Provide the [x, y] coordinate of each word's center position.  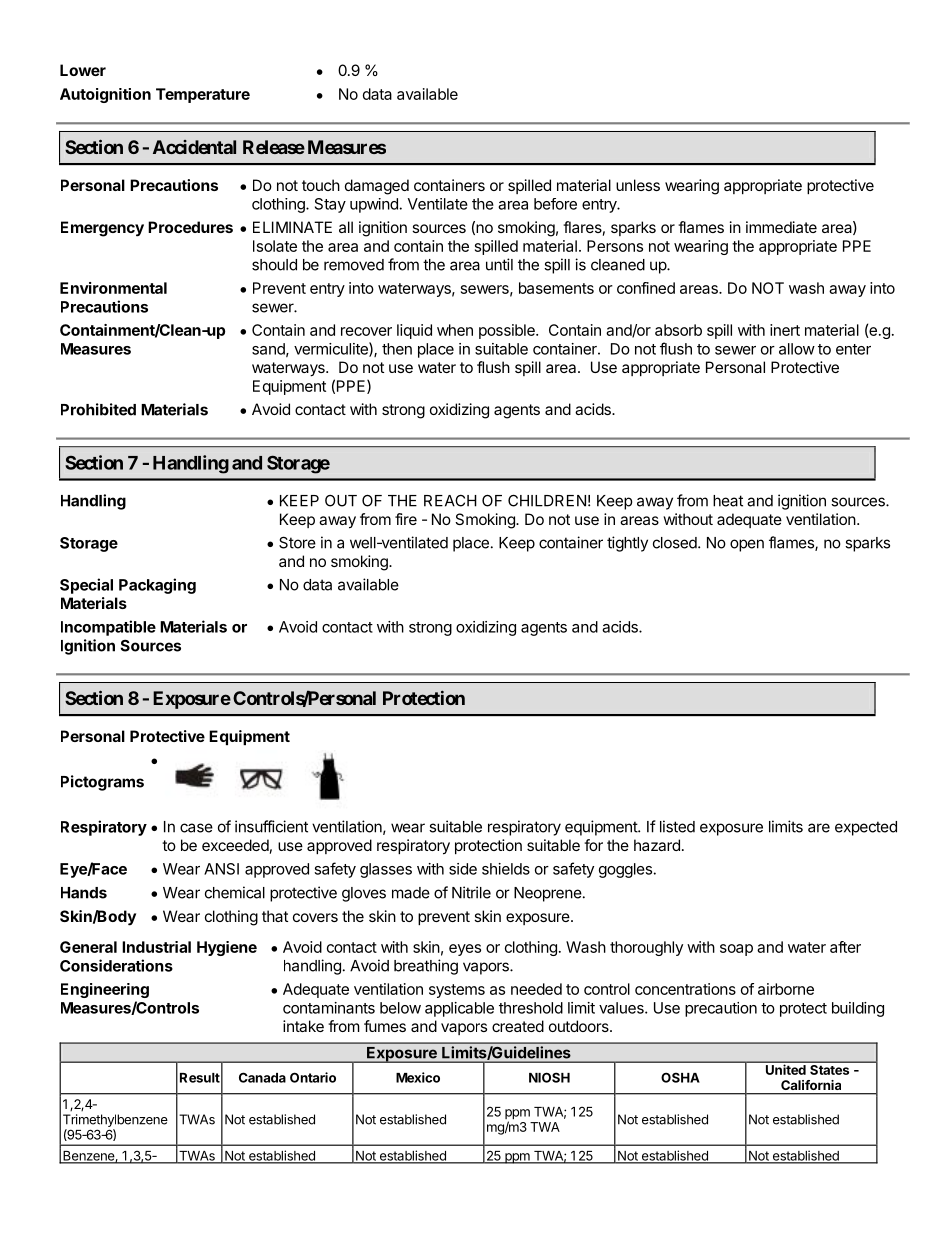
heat [728, 501]
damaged [377, 187]
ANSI [221, 869]
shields [506, 869]
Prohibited [98, 409]
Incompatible [108, 628]
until [499, 264]
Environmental [113, 288]
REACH [450, 500]
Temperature [203, 95]
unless [638, 185]
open [747, 545]
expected [866, 828]
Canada [262, 1077]
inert [785, 330]
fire [406, 519]
